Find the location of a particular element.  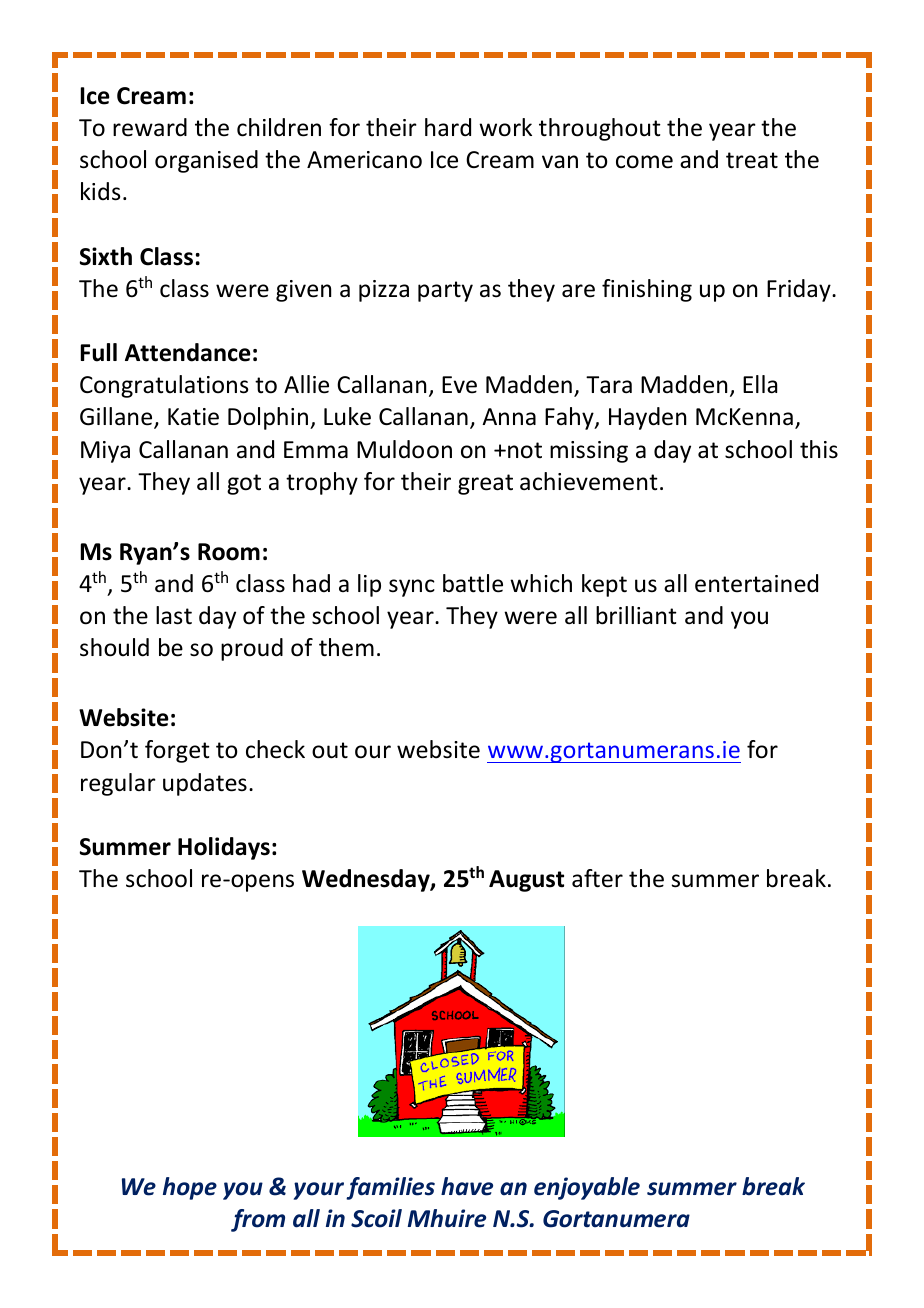

hope is located at coordinates (190, 1188).
